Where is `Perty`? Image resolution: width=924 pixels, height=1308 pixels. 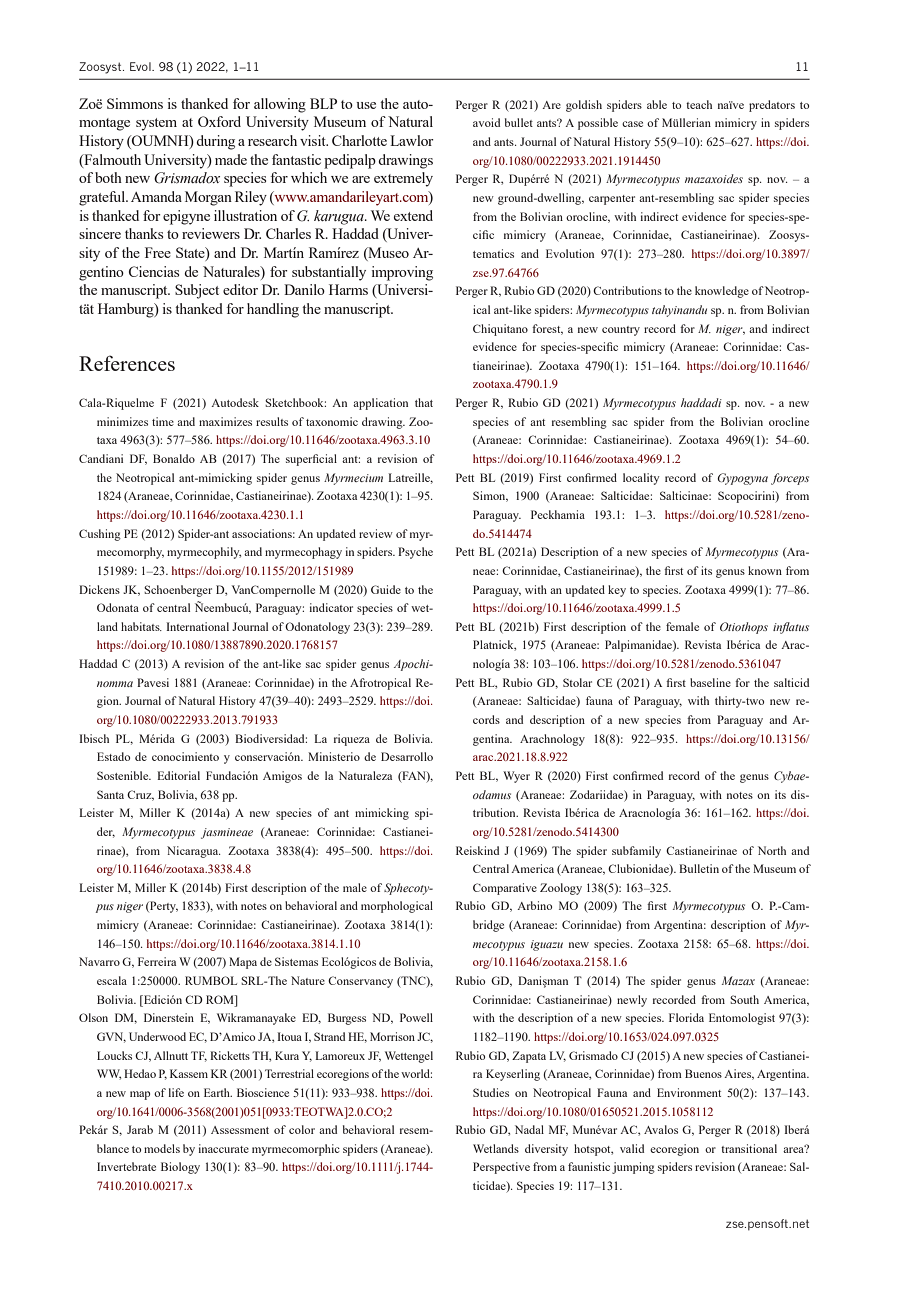
Perty is located at coordinates (163, 907).
